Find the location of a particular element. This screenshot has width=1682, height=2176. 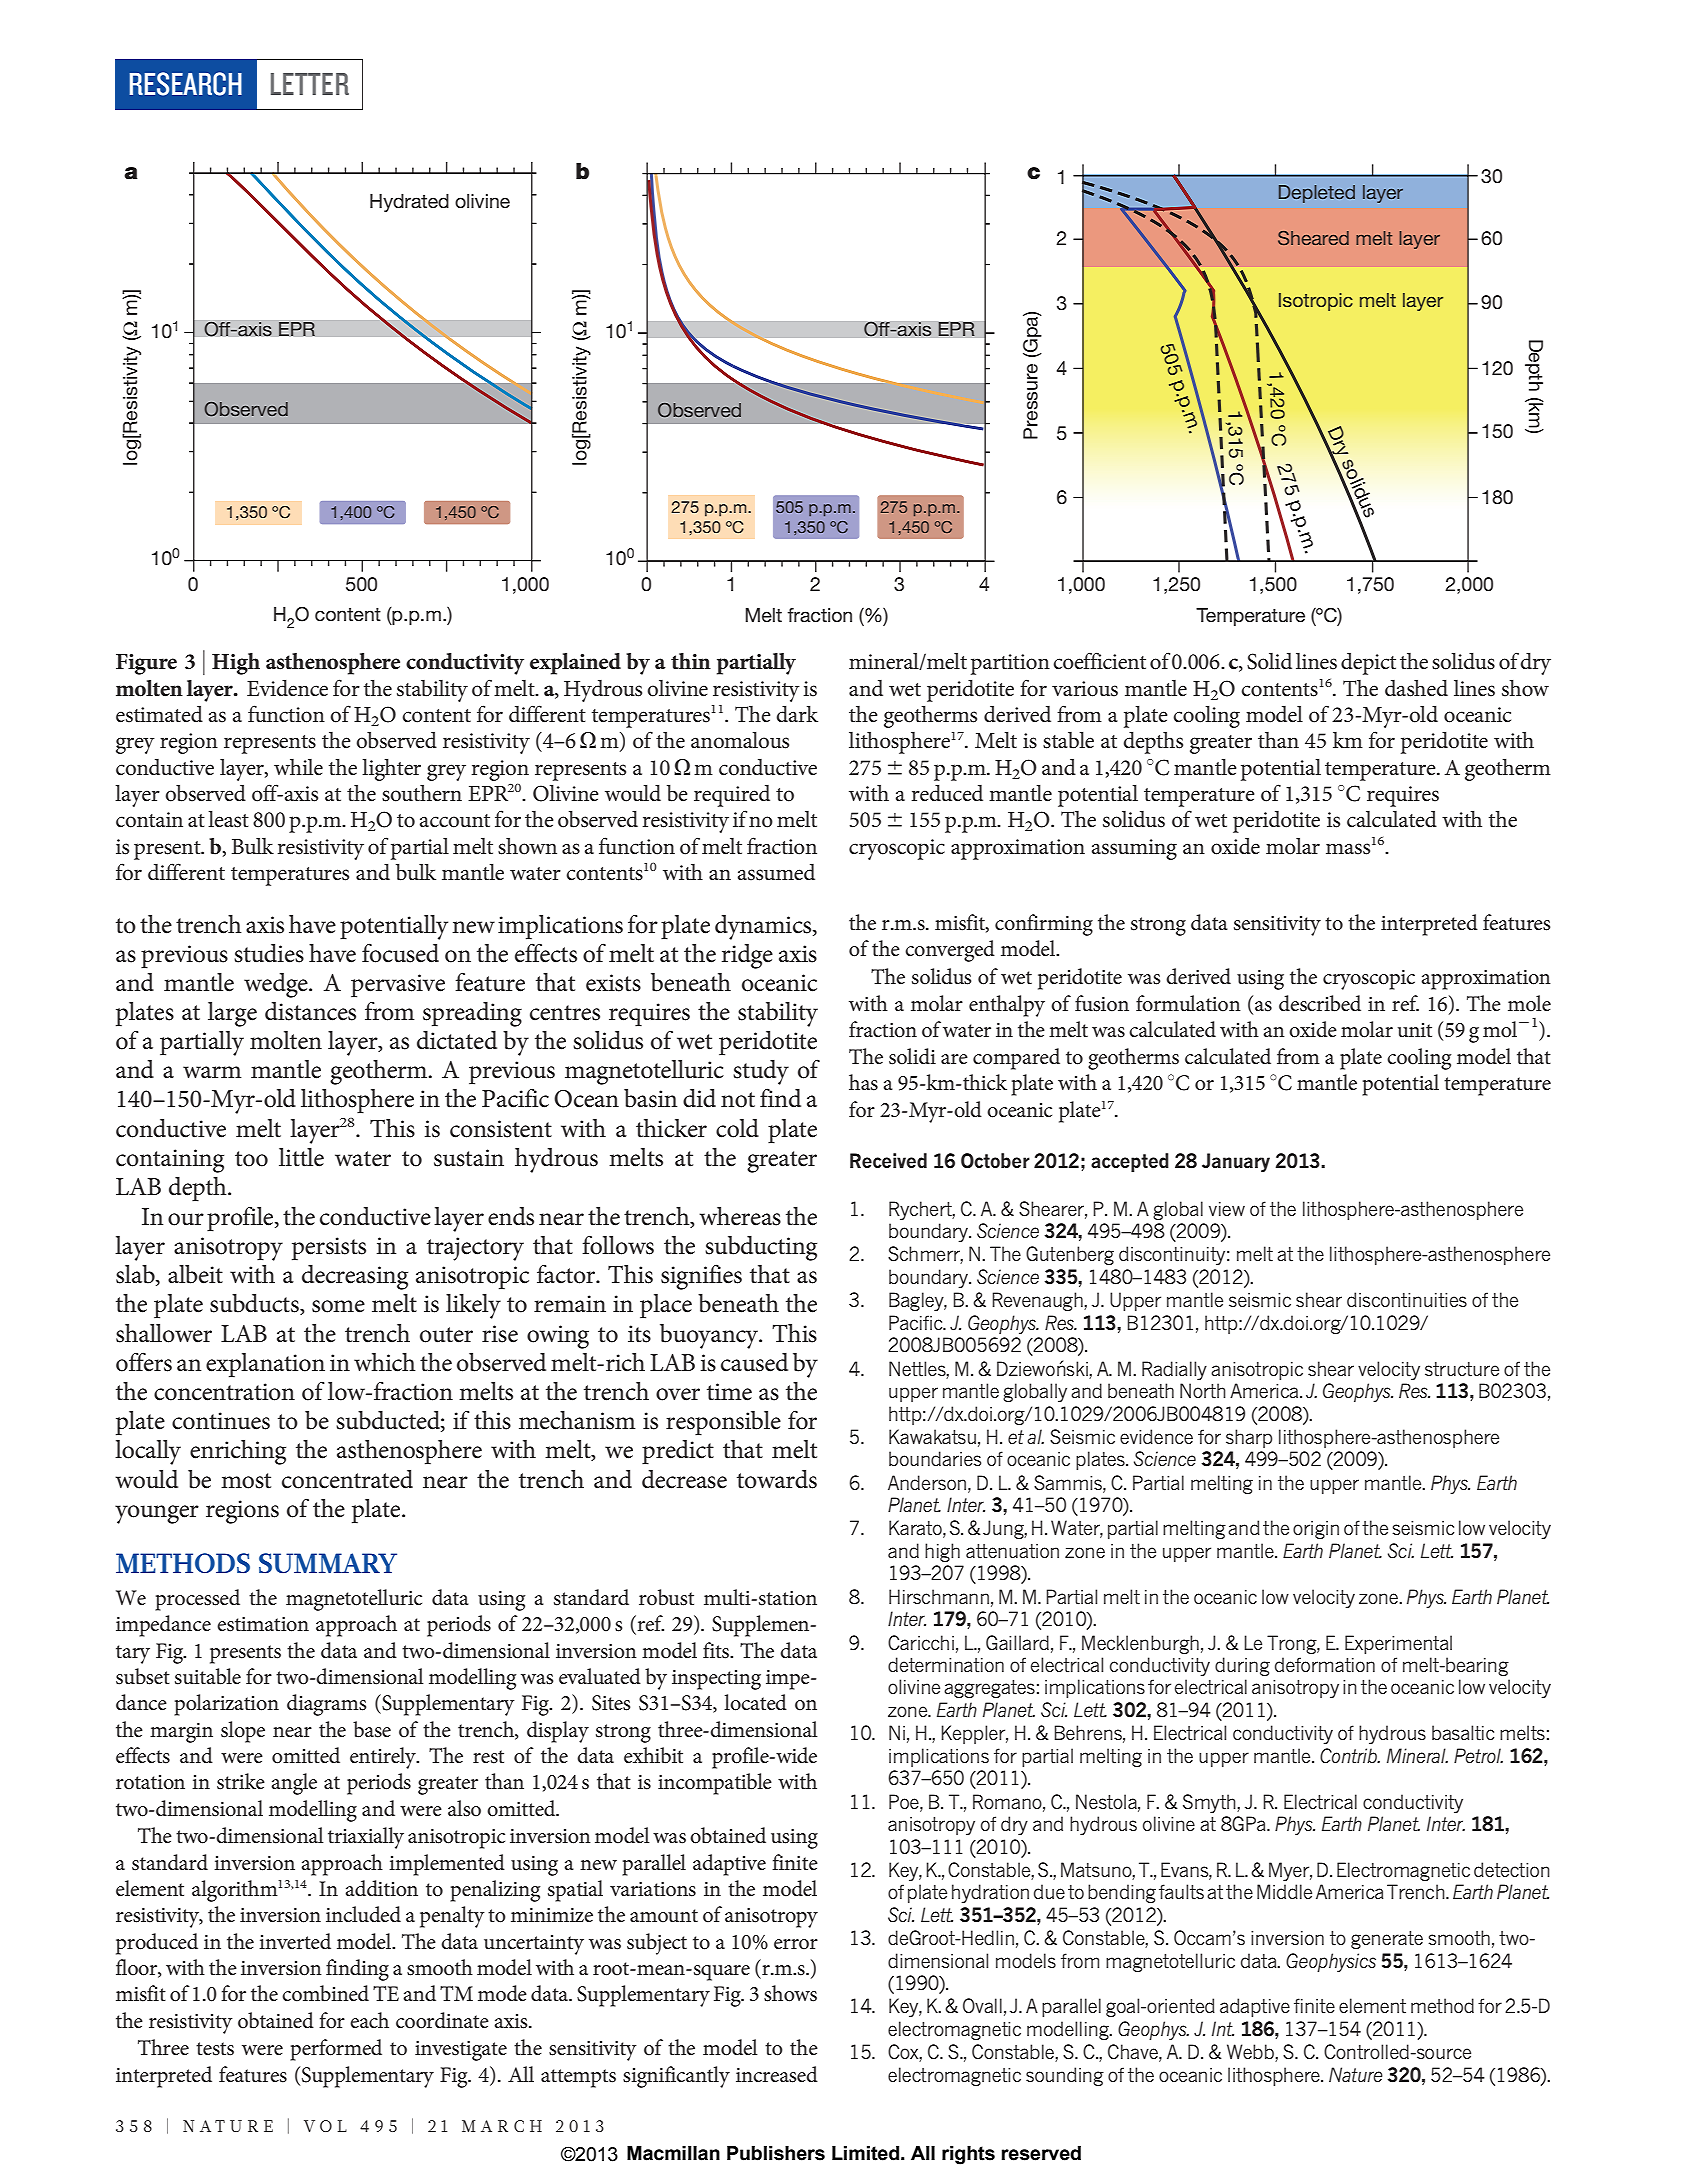

dashed is located at coordinates (1416, 688).
